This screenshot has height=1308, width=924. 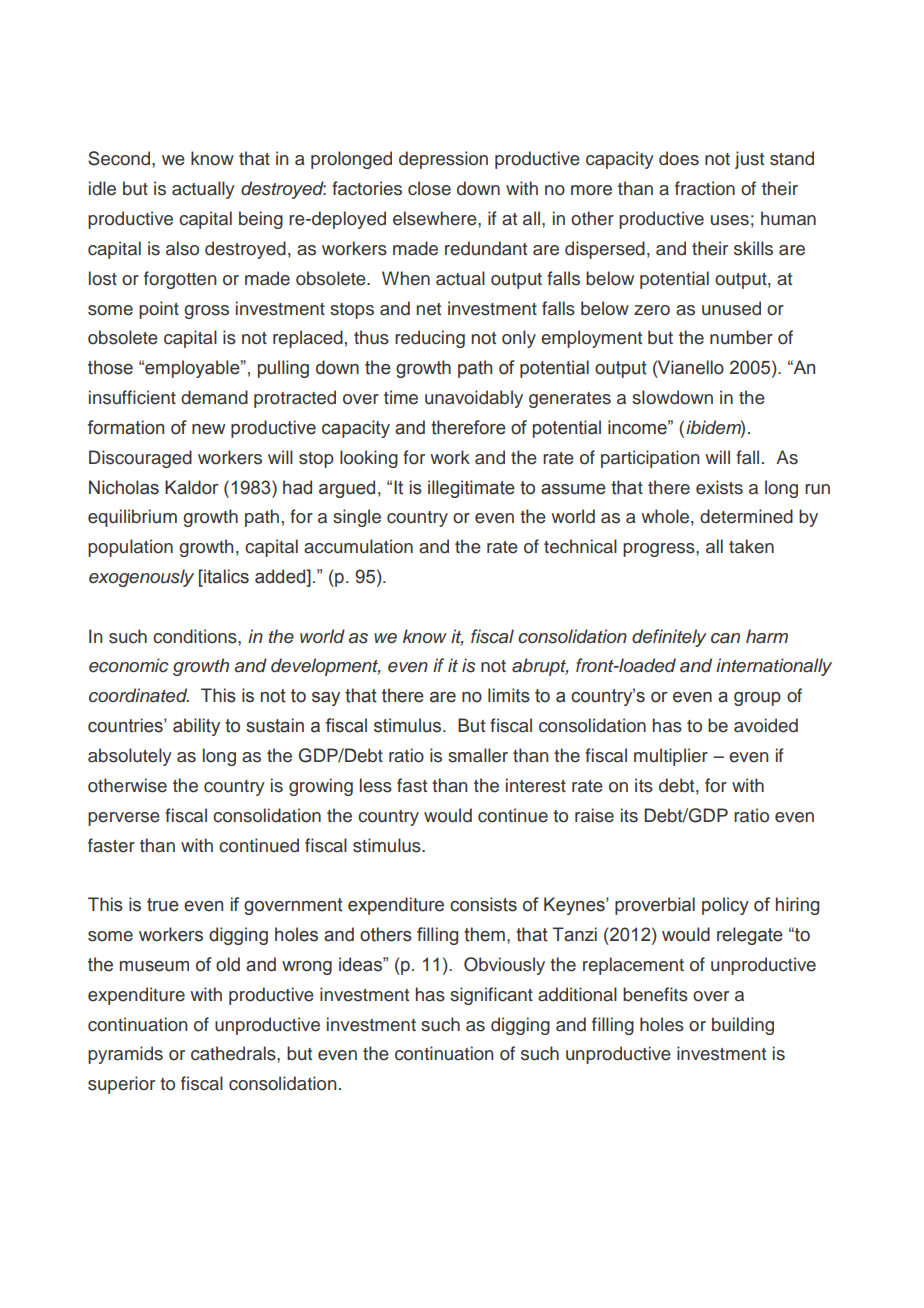 I want to click on significant, so click(x=491, y=996).
